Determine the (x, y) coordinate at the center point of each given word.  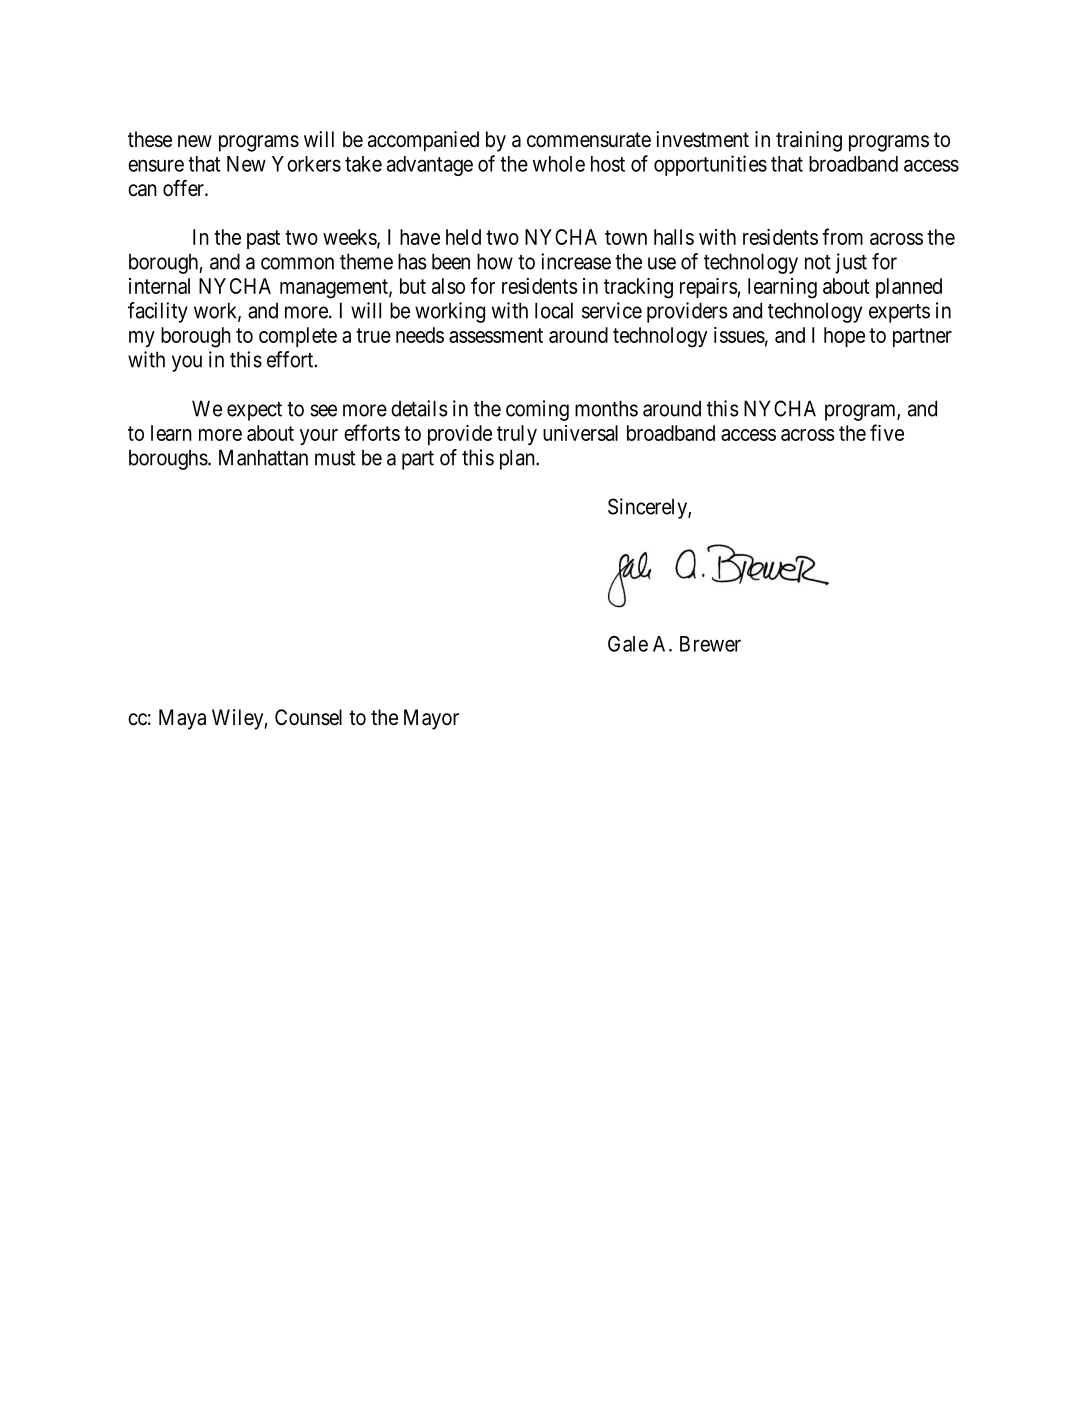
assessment (496, 335)
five (887, 432)
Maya (182, 719)
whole (558, 164)
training (809, 141)
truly (517, 435)
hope (844, 337)
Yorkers (306, 164)
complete (298, 337)
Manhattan (263, 457)
